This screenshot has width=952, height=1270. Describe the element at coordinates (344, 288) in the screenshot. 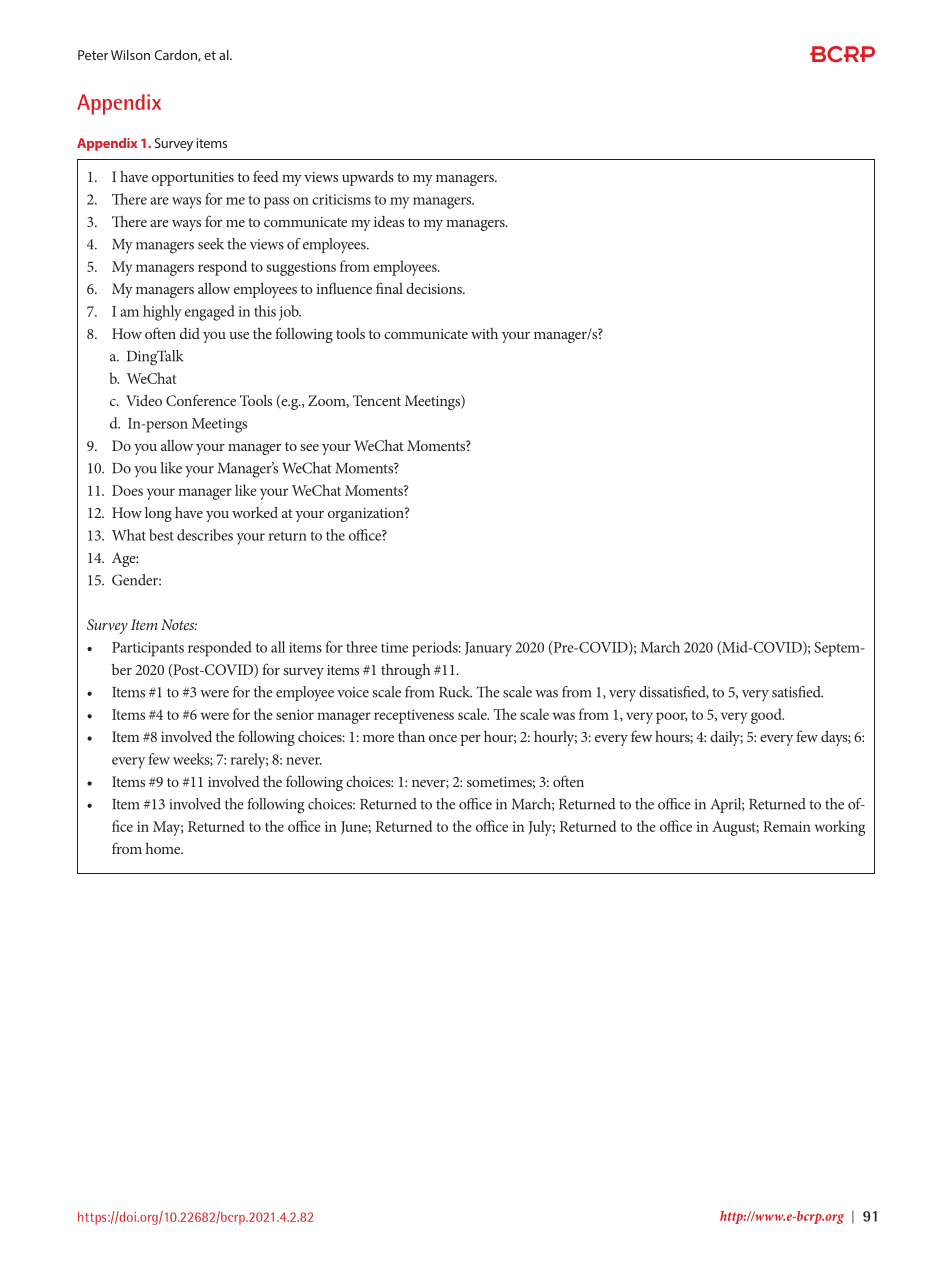

I see `influence` at that location.
